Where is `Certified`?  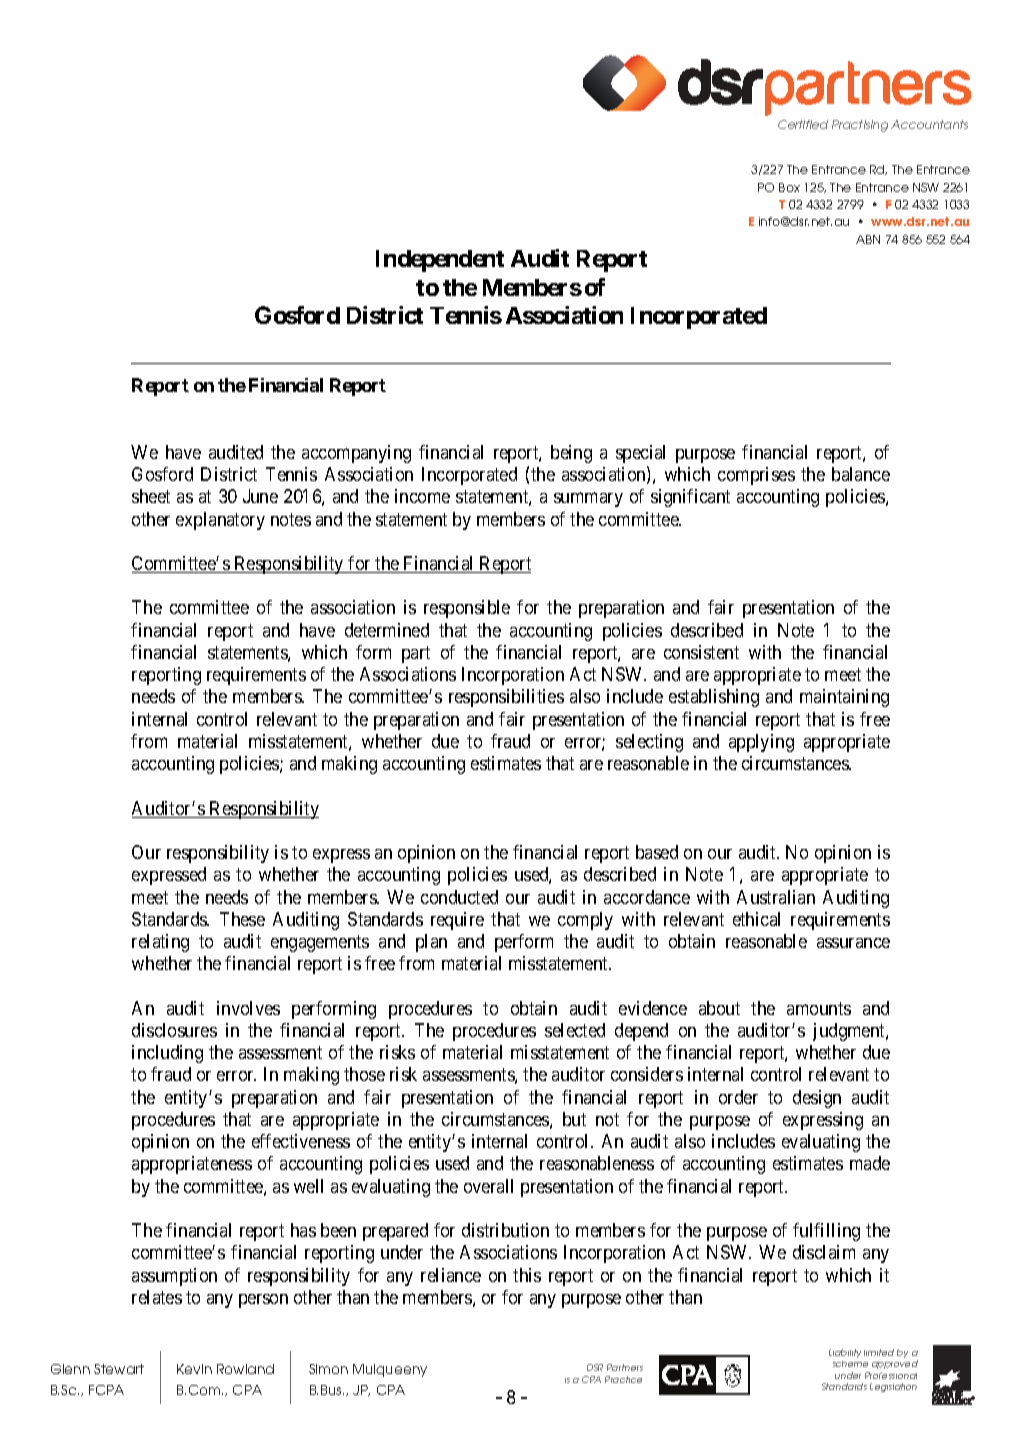
Certified is located at coordinates (803, 124).
